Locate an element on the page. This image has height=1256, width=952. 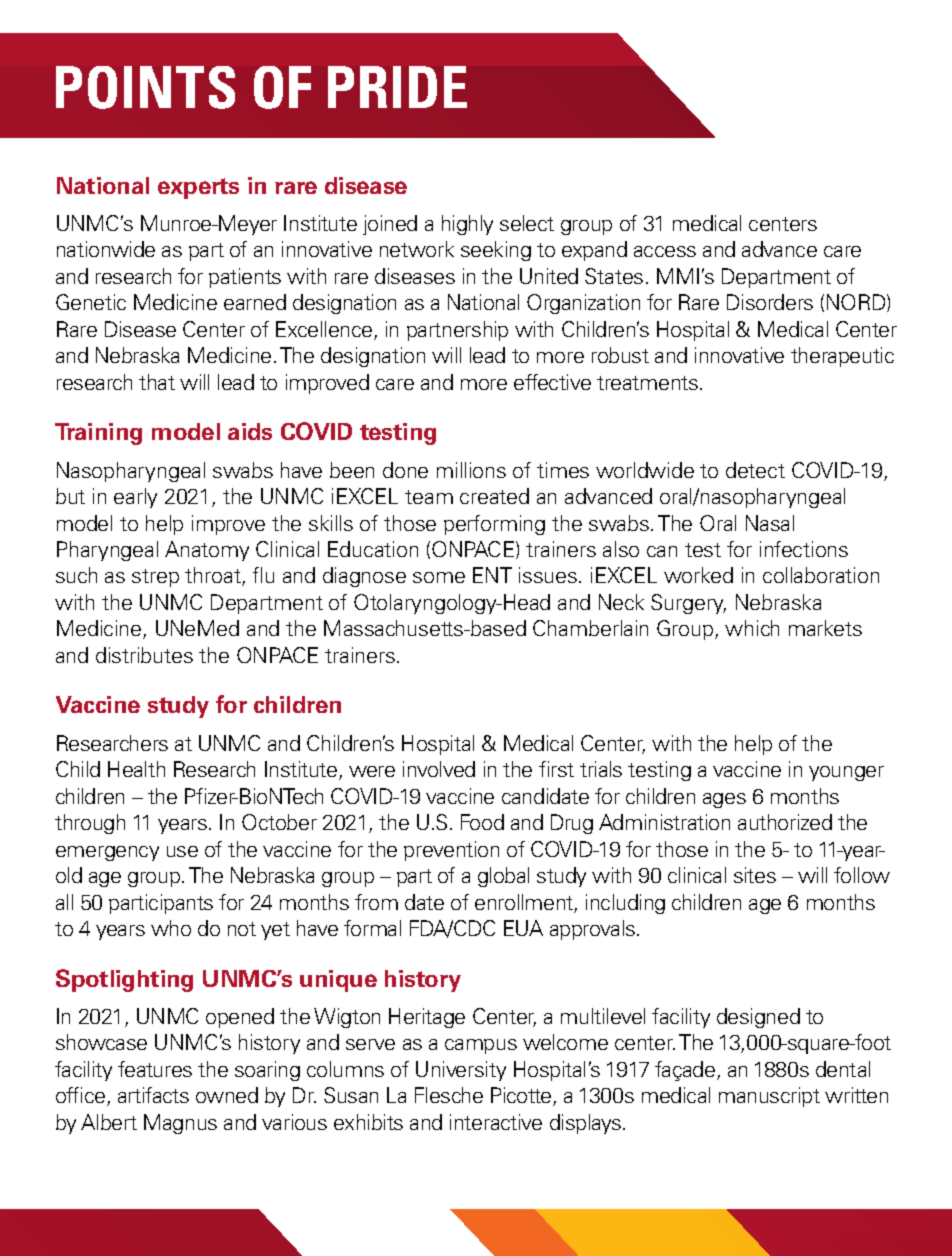
some is located at coordinates (439, 577).
